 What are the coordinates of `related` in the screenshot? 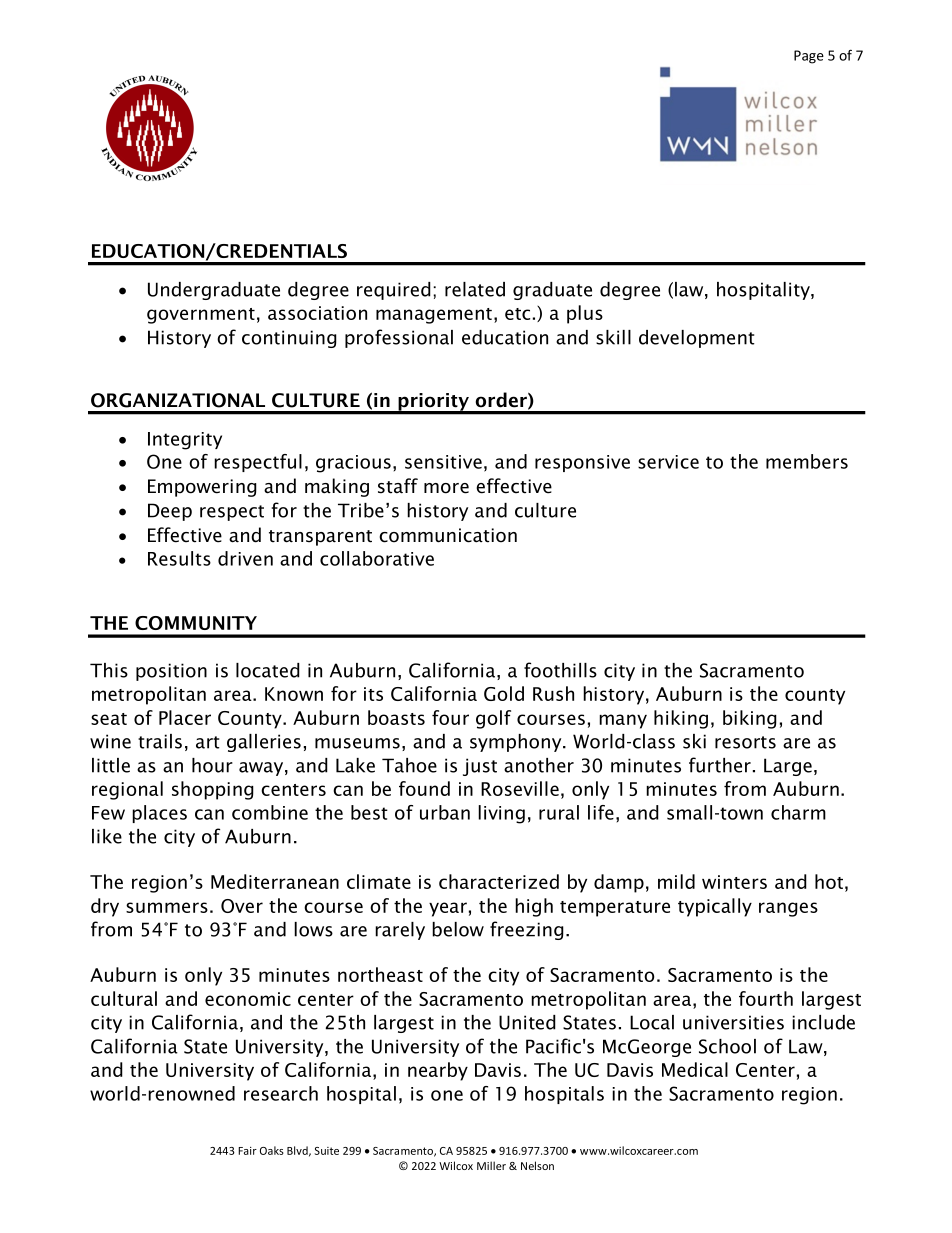 It's located at (475, 289).
